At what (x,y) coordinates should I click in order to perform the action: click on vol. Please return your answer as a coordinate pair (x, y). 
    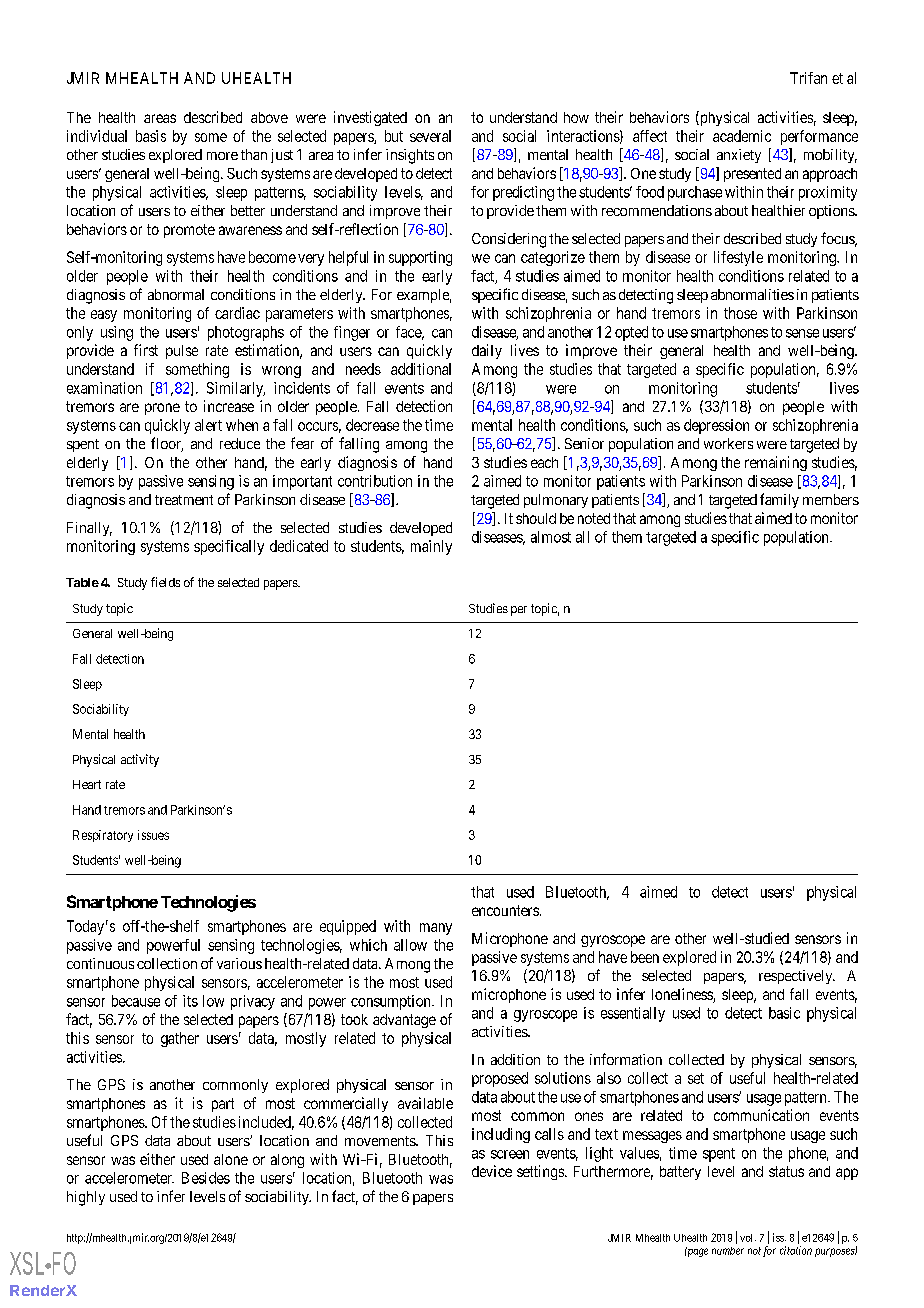
    Looking at the image, I should click on (748, 1238).
